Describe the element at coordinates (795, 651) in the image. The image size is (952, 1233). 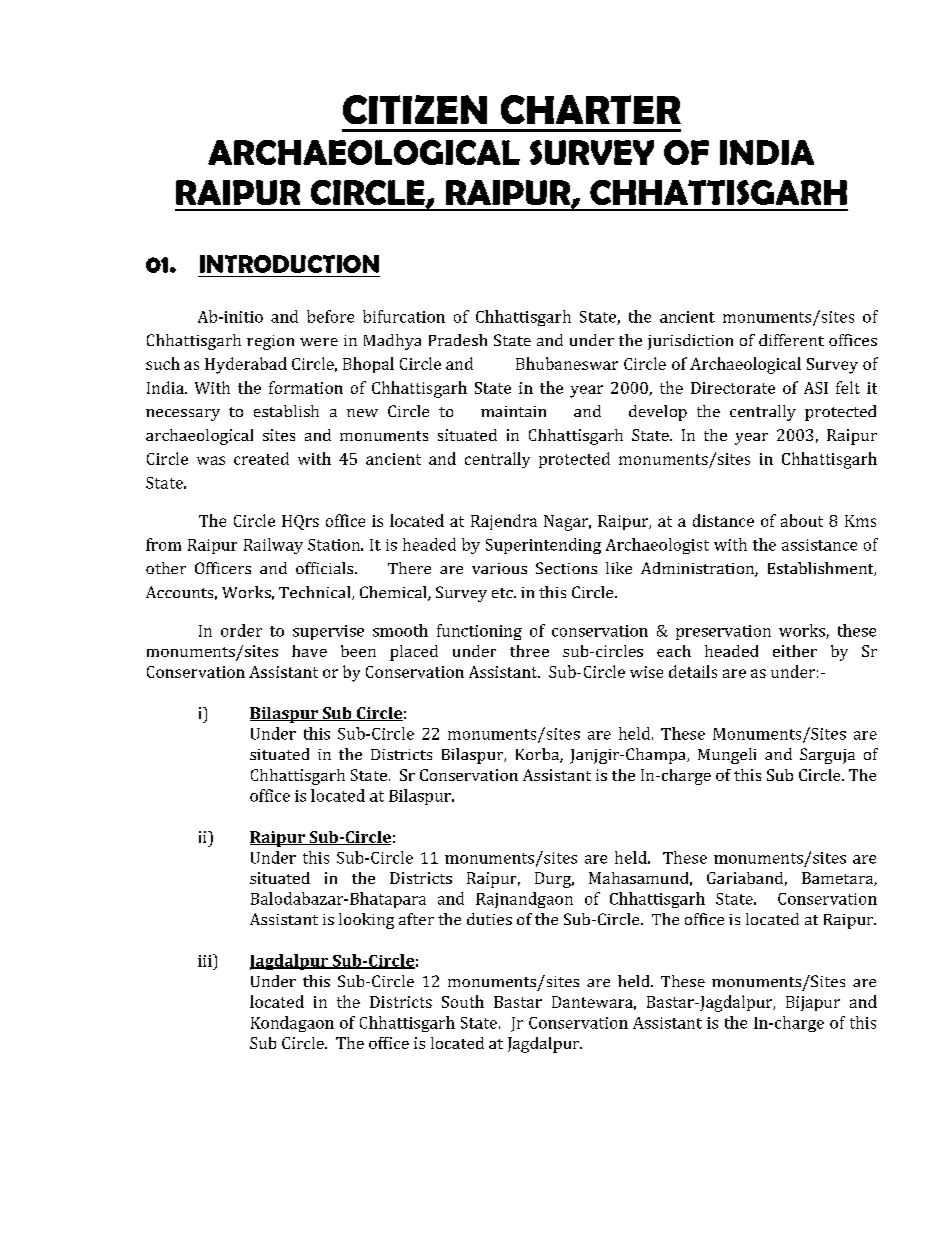
I see `either` at that location.
